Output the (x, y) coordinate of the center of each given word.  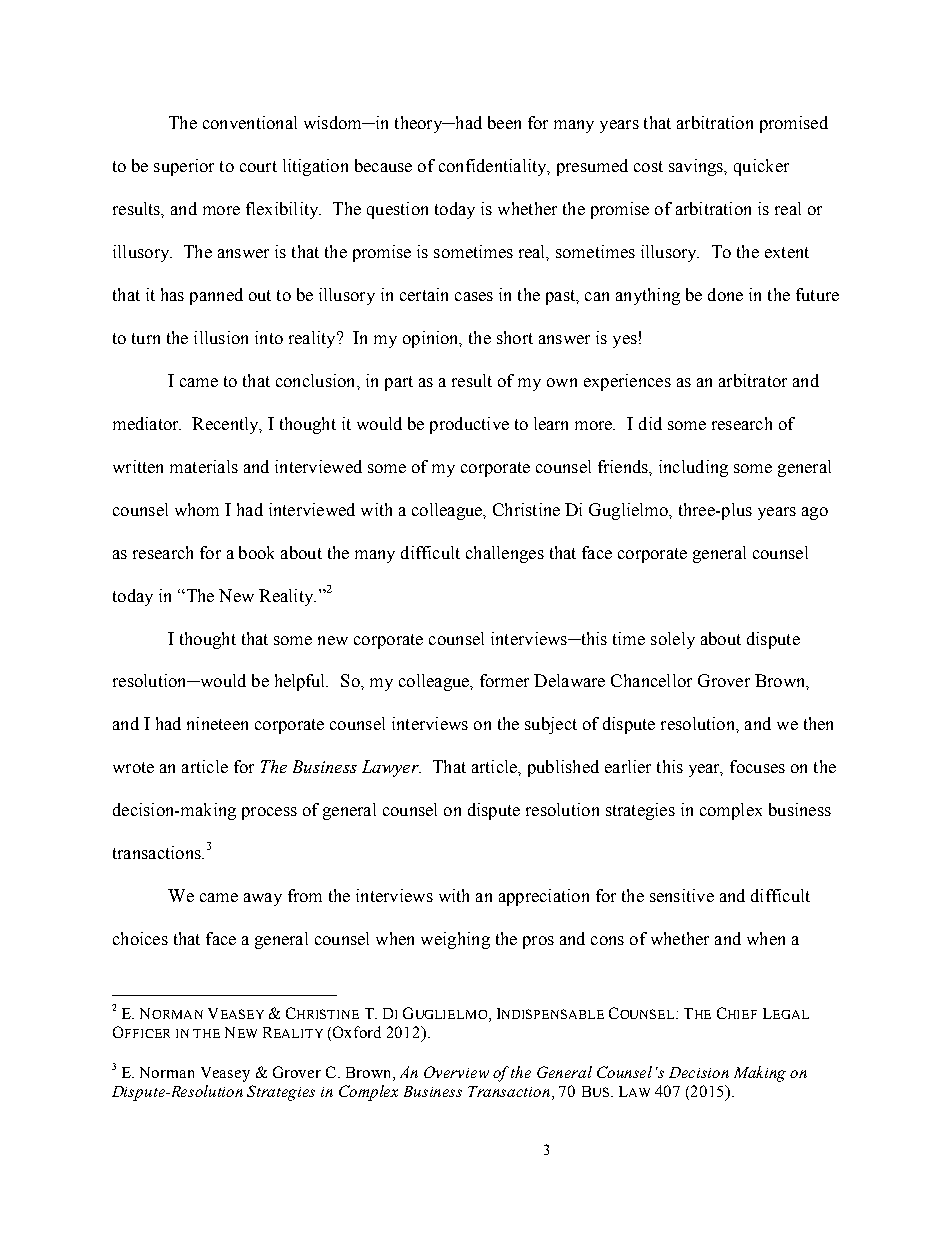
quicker (761, 167)
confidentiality (494, 167)
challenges (505, 554)
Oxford (357, 1032)
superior (184, 167)
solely (673, 640)
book (256, 552)
